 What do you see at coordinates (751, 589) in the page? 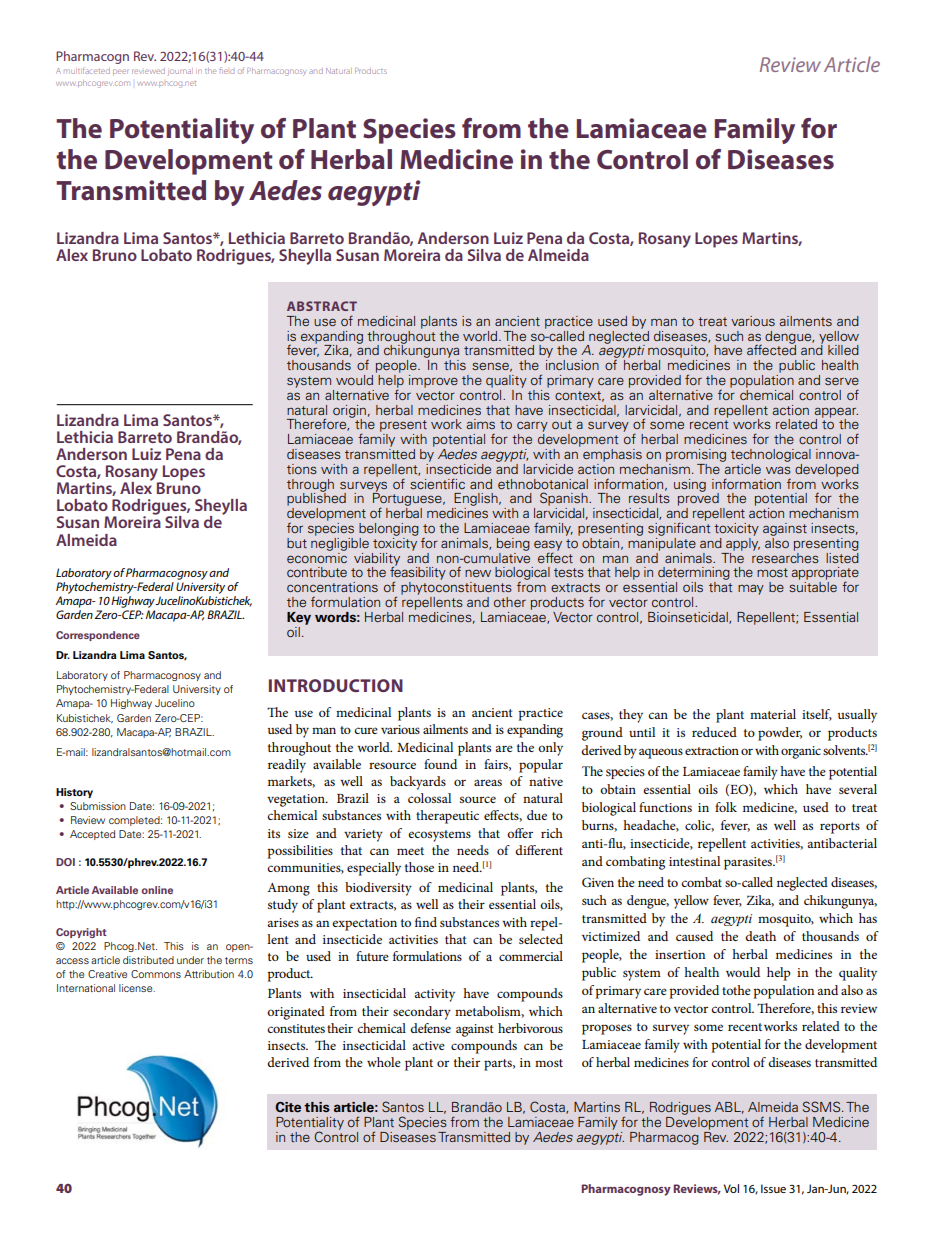
I see `may` at bounding box center [751, 589].
